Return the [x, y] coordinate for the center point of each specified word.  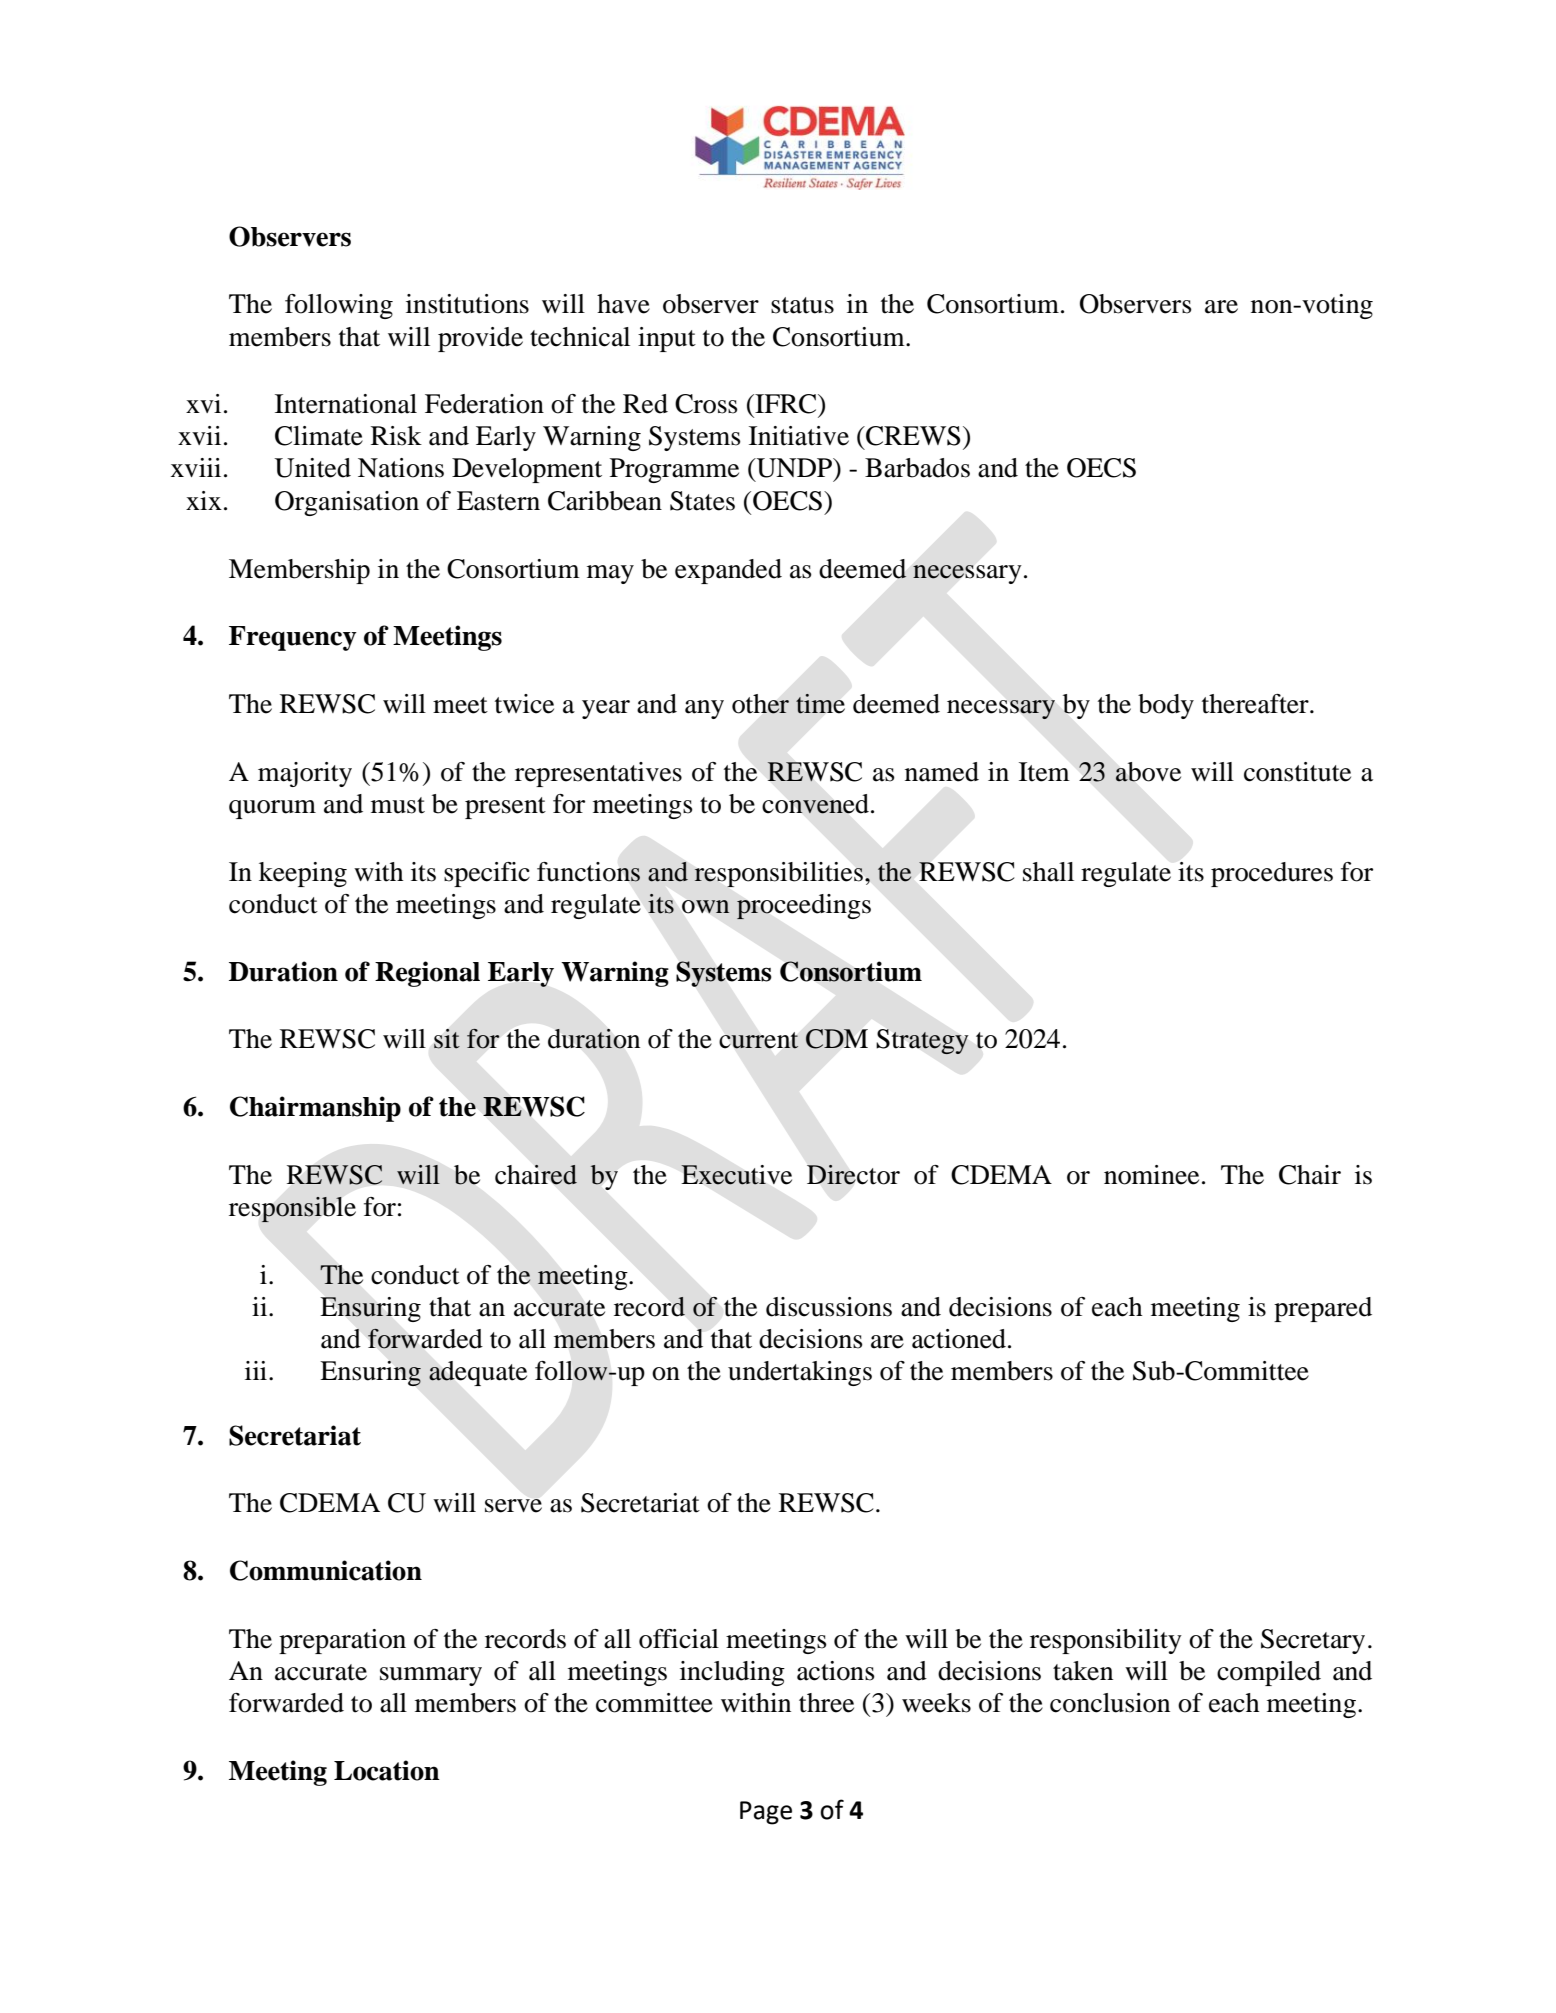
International [346, 404]
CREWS [912, 436]
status [802, 305]
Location [387, 1770]
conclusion [1110, 1703]
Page [766, 1813]
